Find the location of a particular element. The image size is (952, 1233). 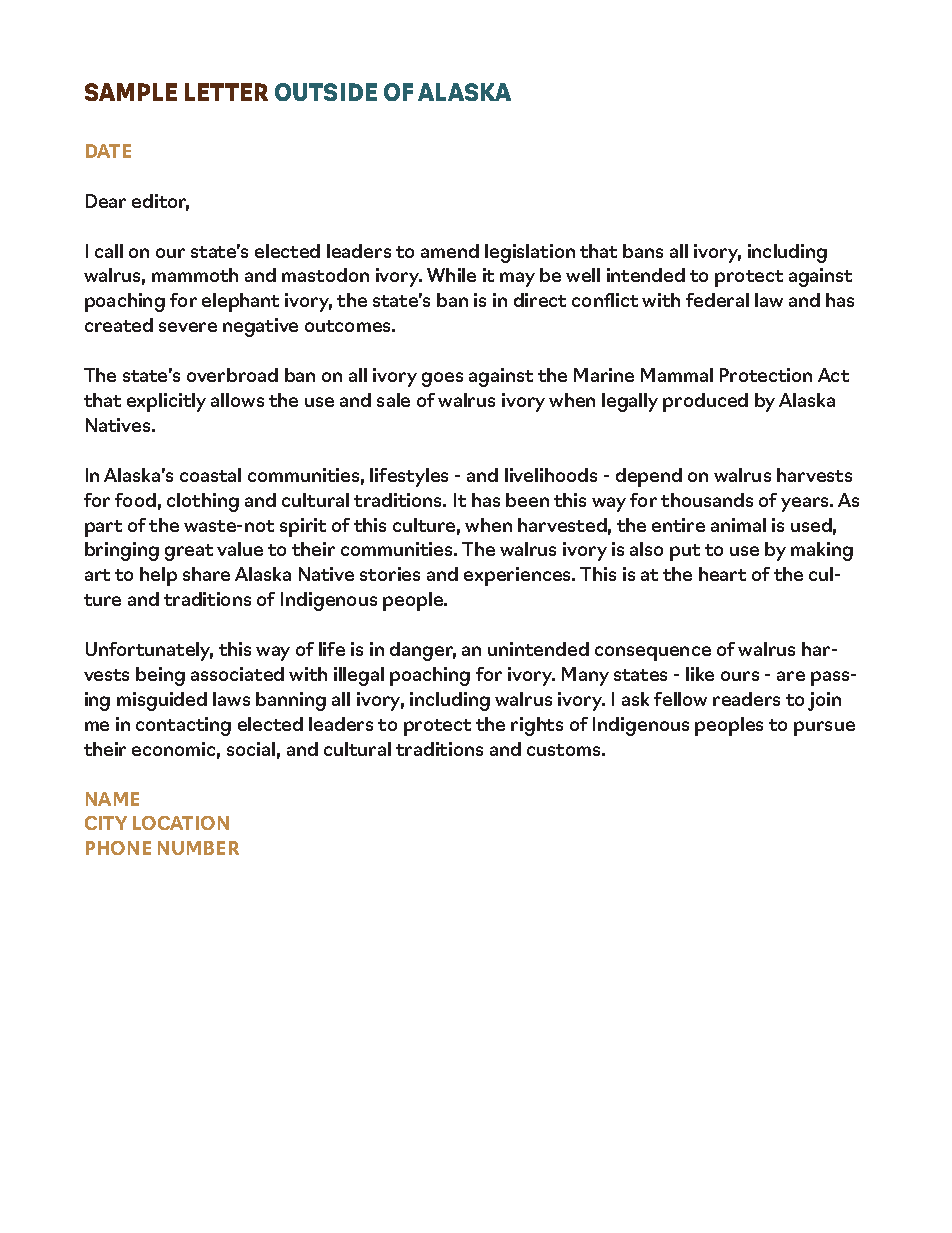

illegal is located at coordinates (359, 676).
